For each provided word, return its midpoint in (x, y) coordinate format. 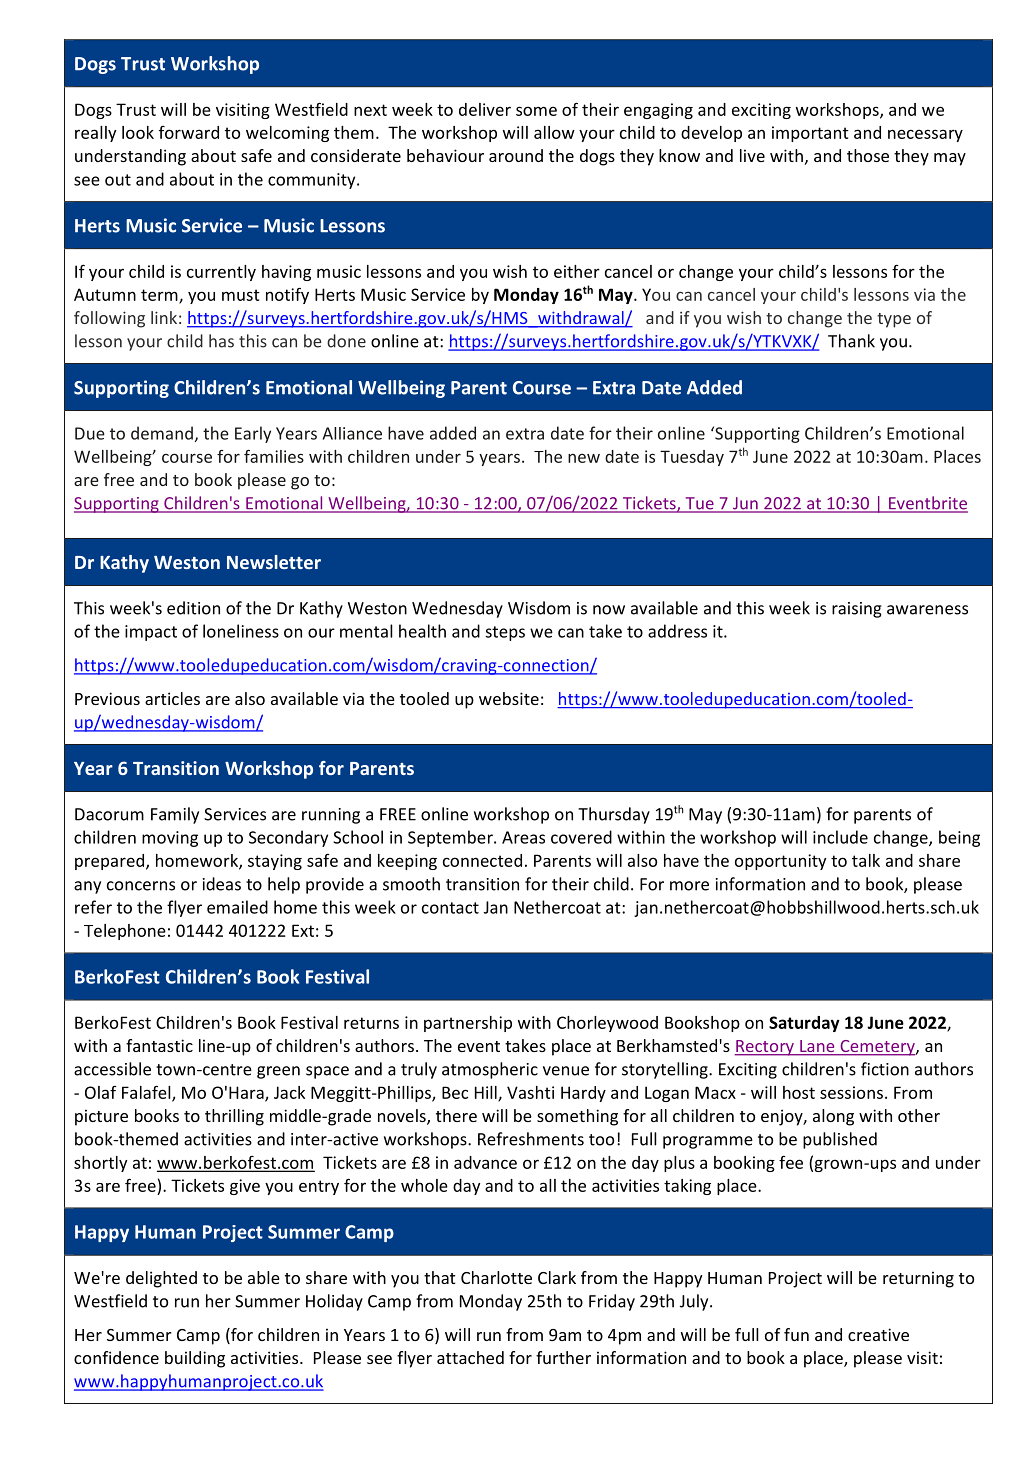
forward (189, 132)
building (195, 1359)
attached (470, 1357)
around (516, 155)
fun (796, 1334)
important (810, 134)
